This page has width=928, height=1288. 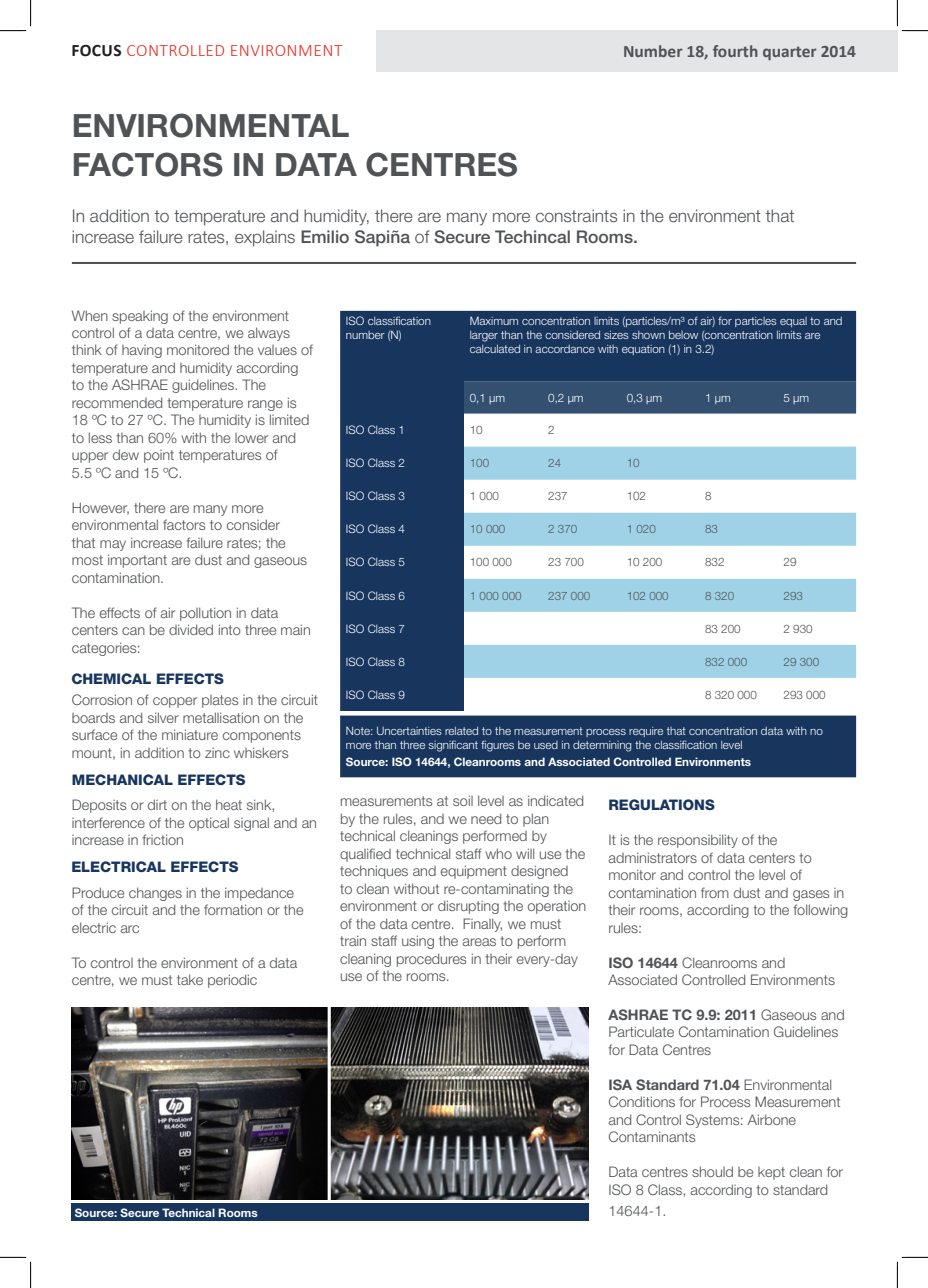 I want to click on equipment, so click(x=474, y=872).
